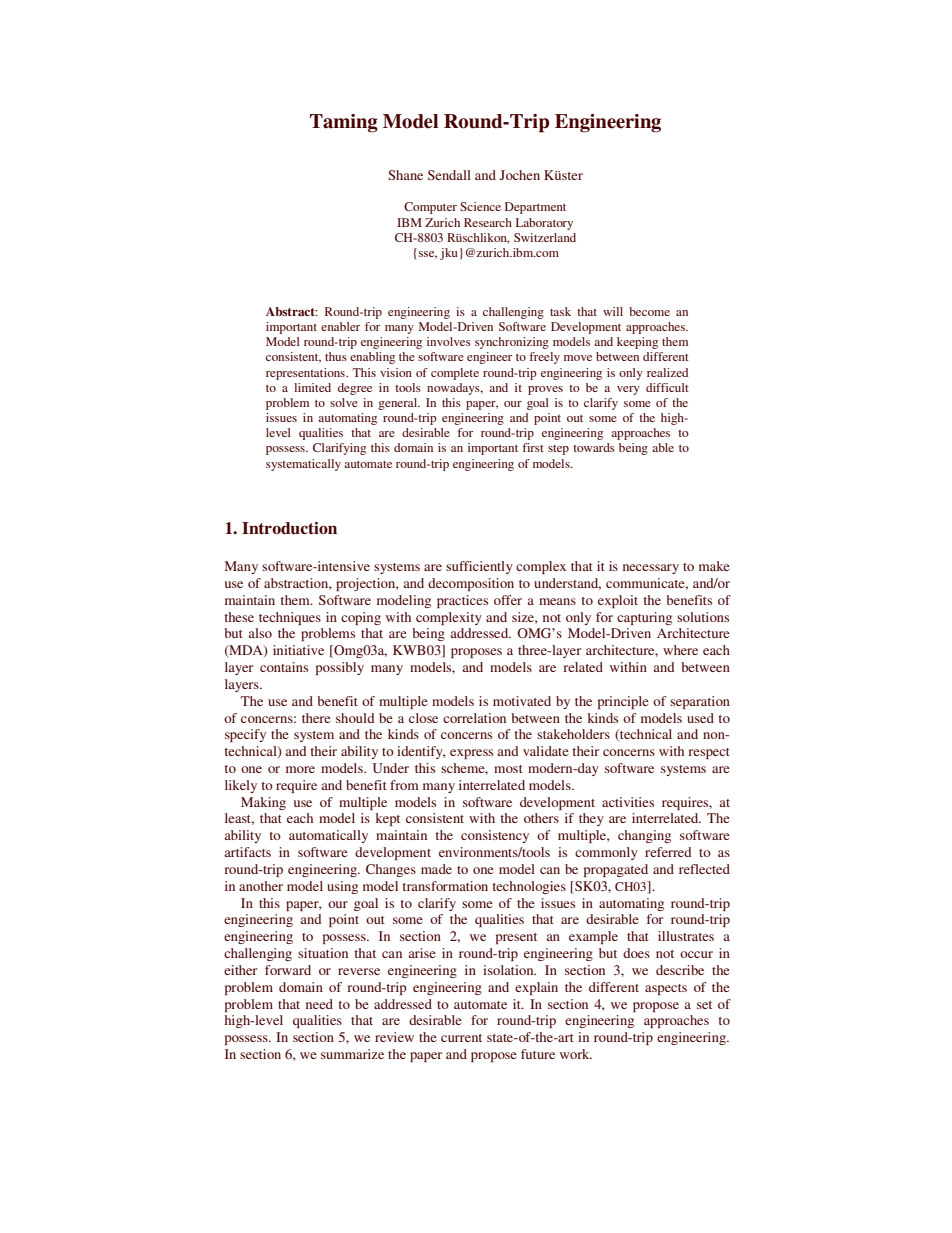  Describe the element at coordinates (520, 175) in the page. I see `Jochen` at that location.
